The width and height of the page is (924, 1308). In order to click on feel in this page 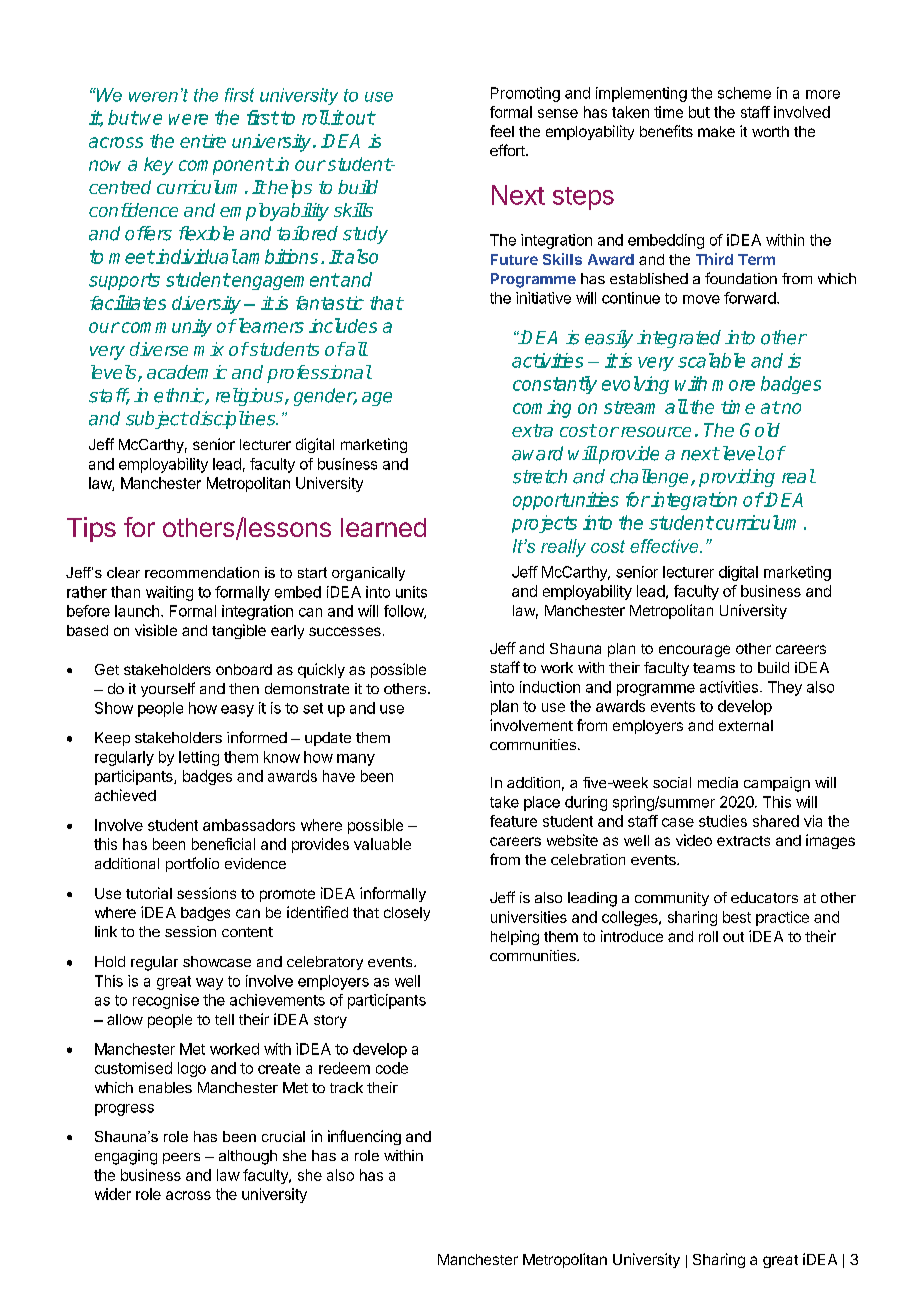, I will do `click(502, 131)`.
